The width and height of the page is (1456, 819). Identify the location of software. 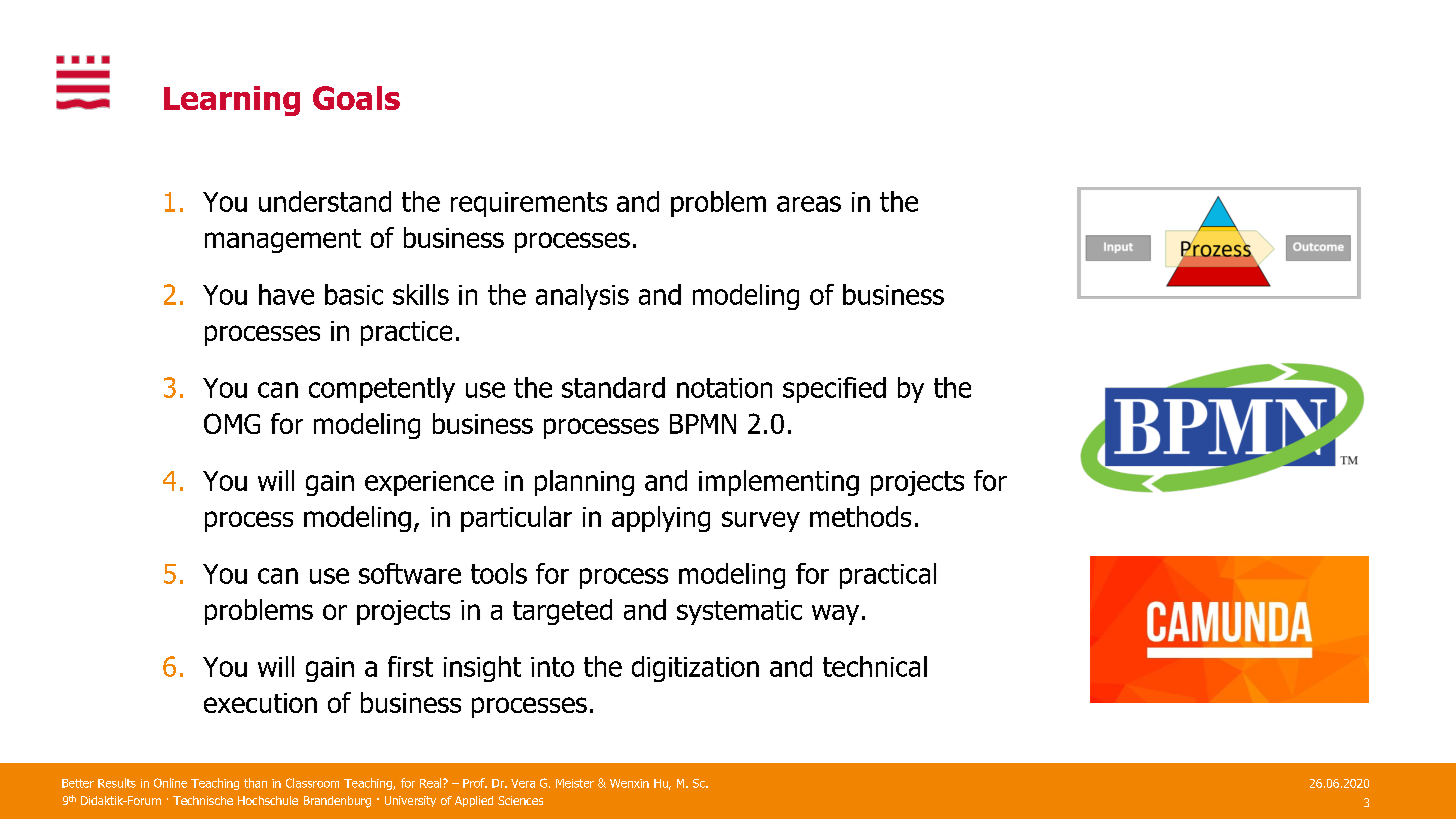
(410, 573).
